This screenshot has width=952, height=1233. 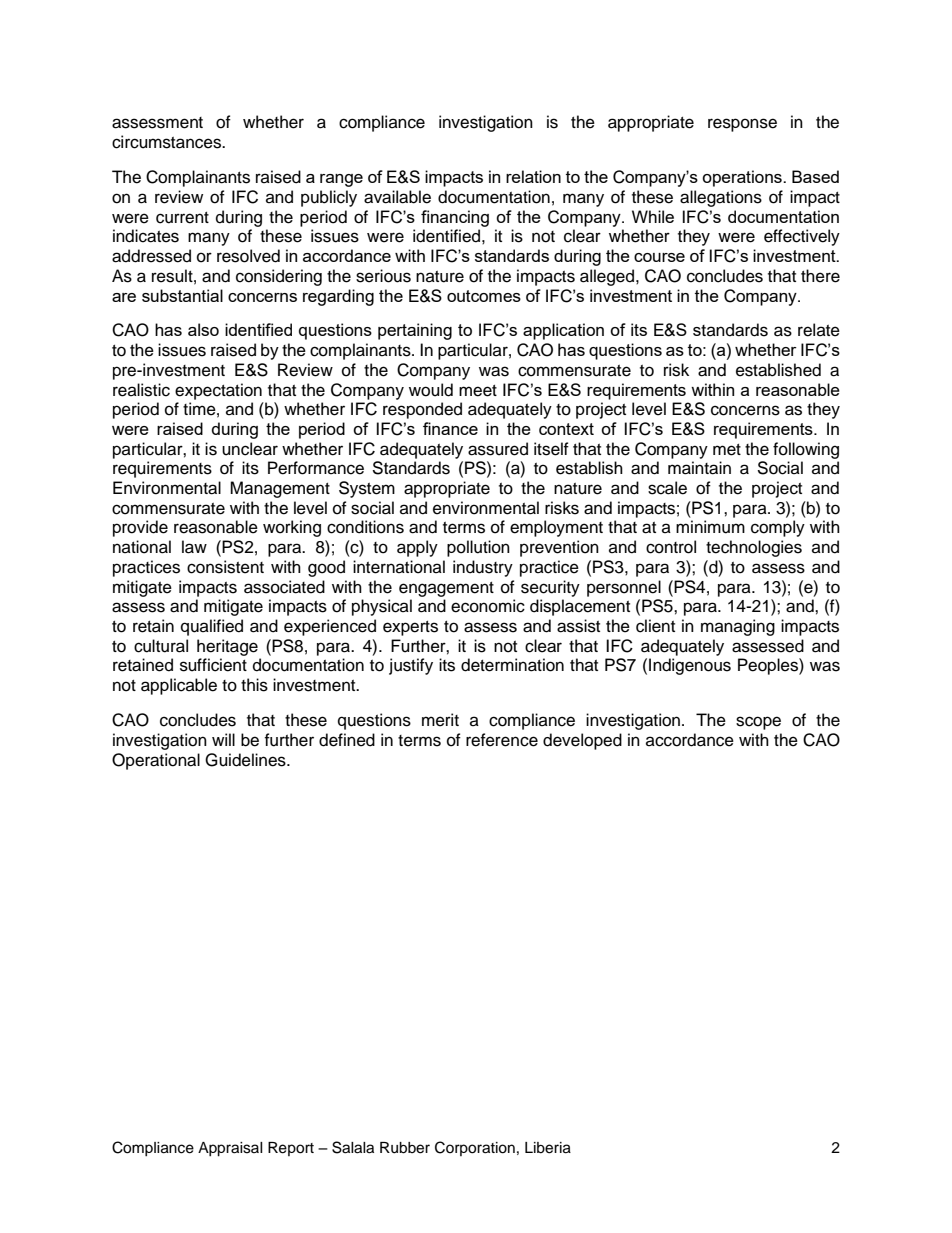 I want to click on circumstances, so click(x=167, y=142).
